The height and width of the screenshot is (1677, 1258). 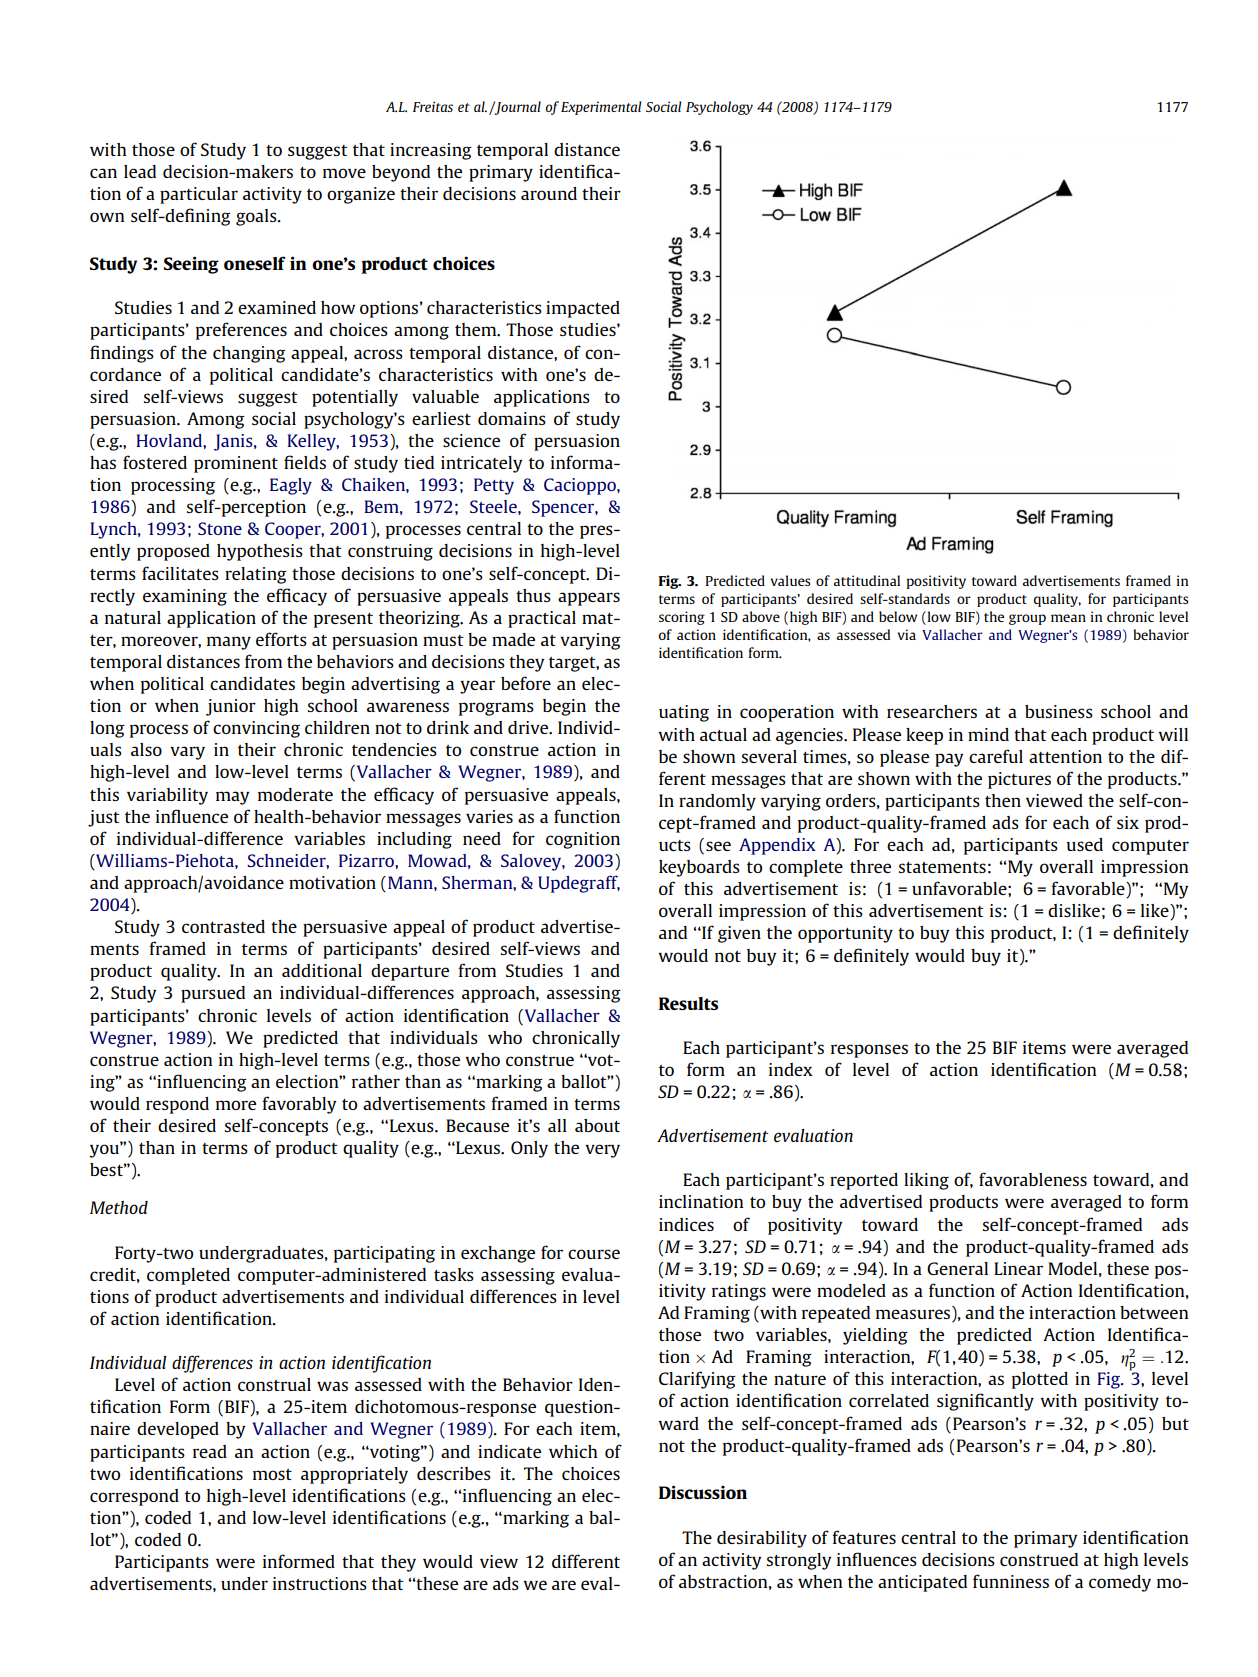 What do you see at coordinates (549, 193) in the screenshot?
I see `around` at bounding box center [549, 193].
